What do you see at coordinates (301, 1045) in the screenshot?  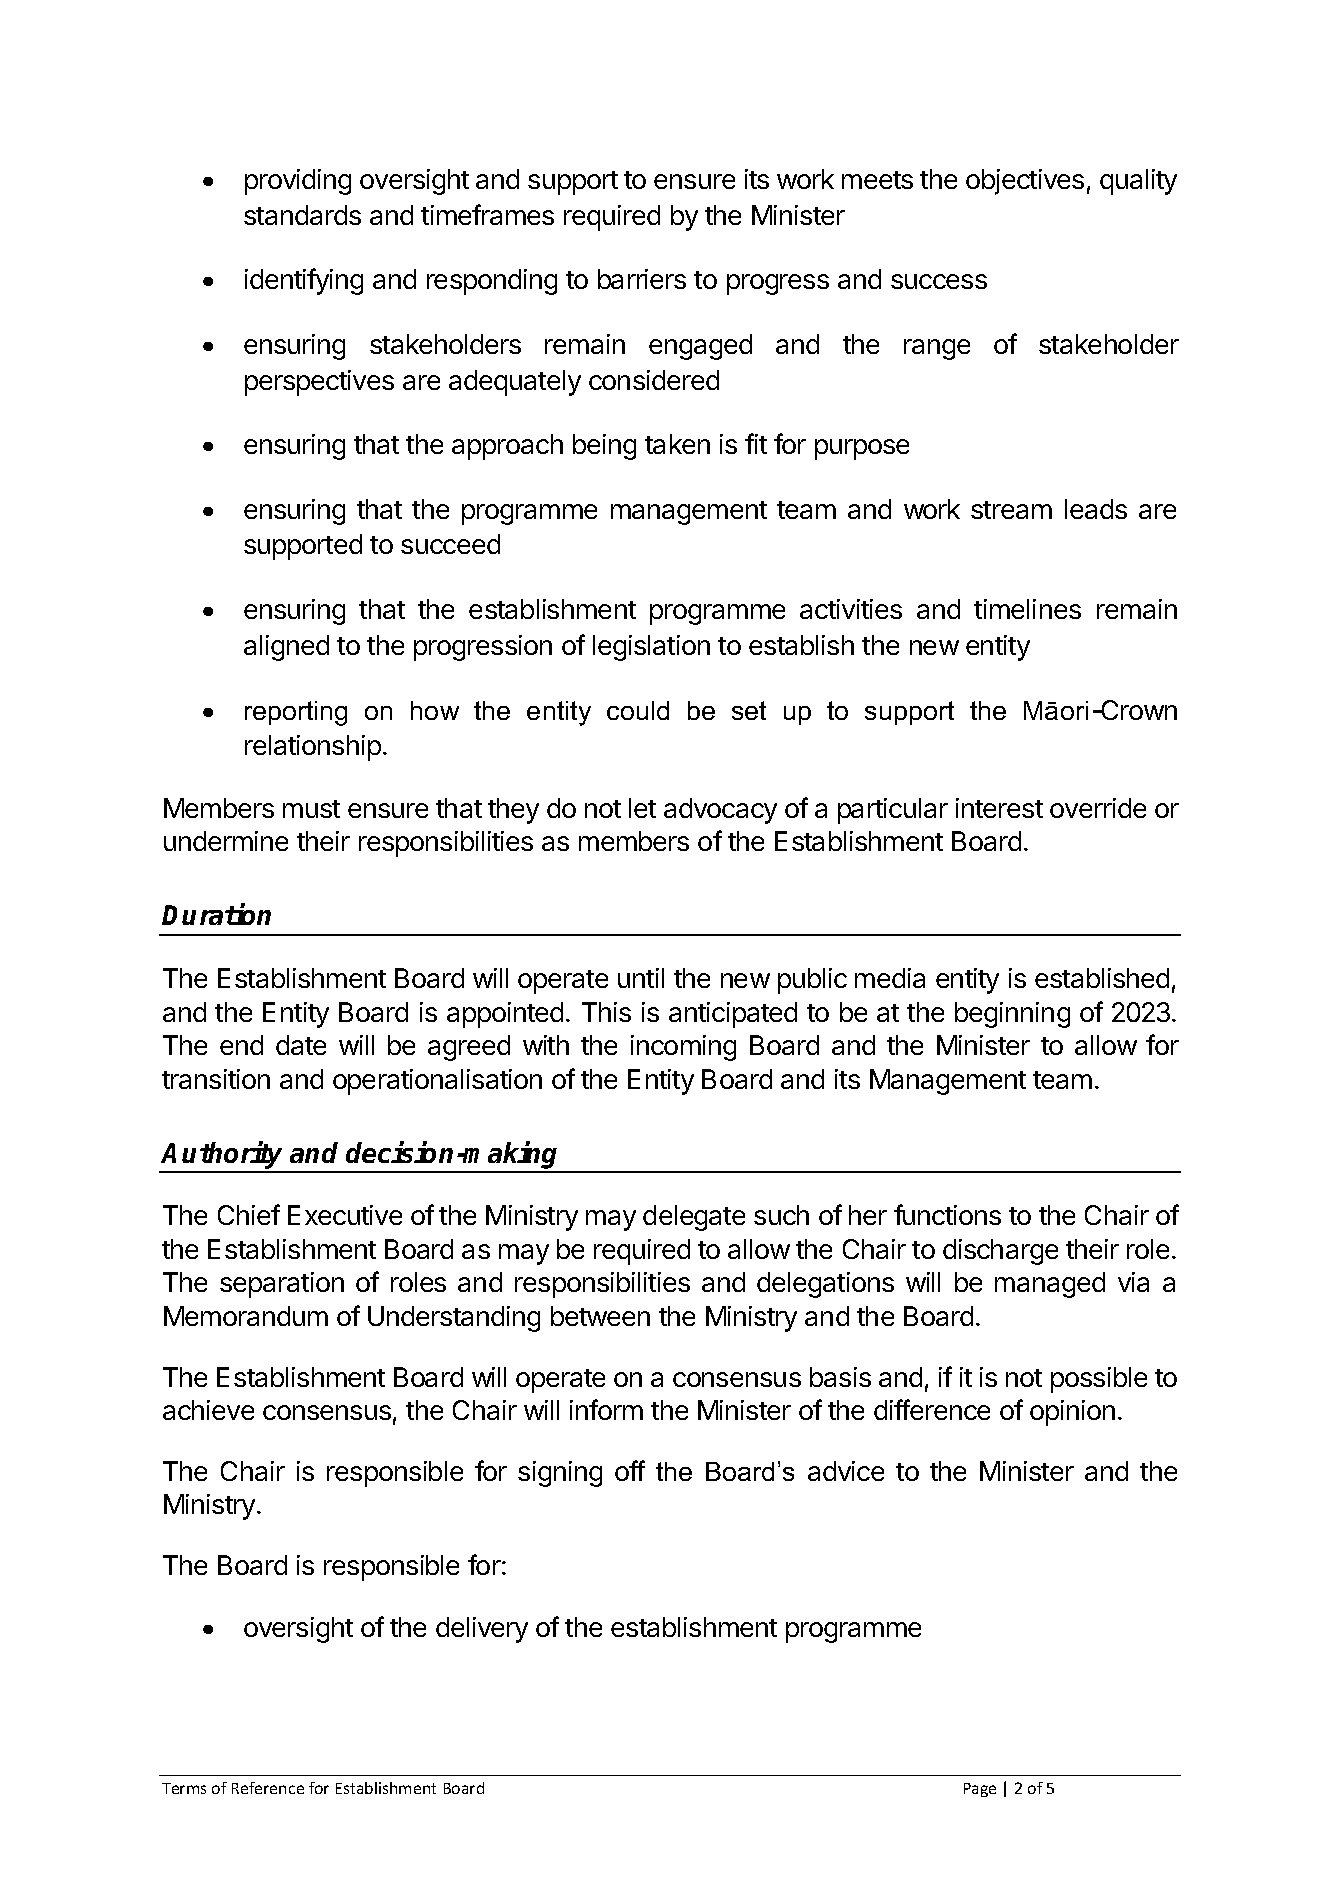 I see `date` at bounding box center [301, 1045].
